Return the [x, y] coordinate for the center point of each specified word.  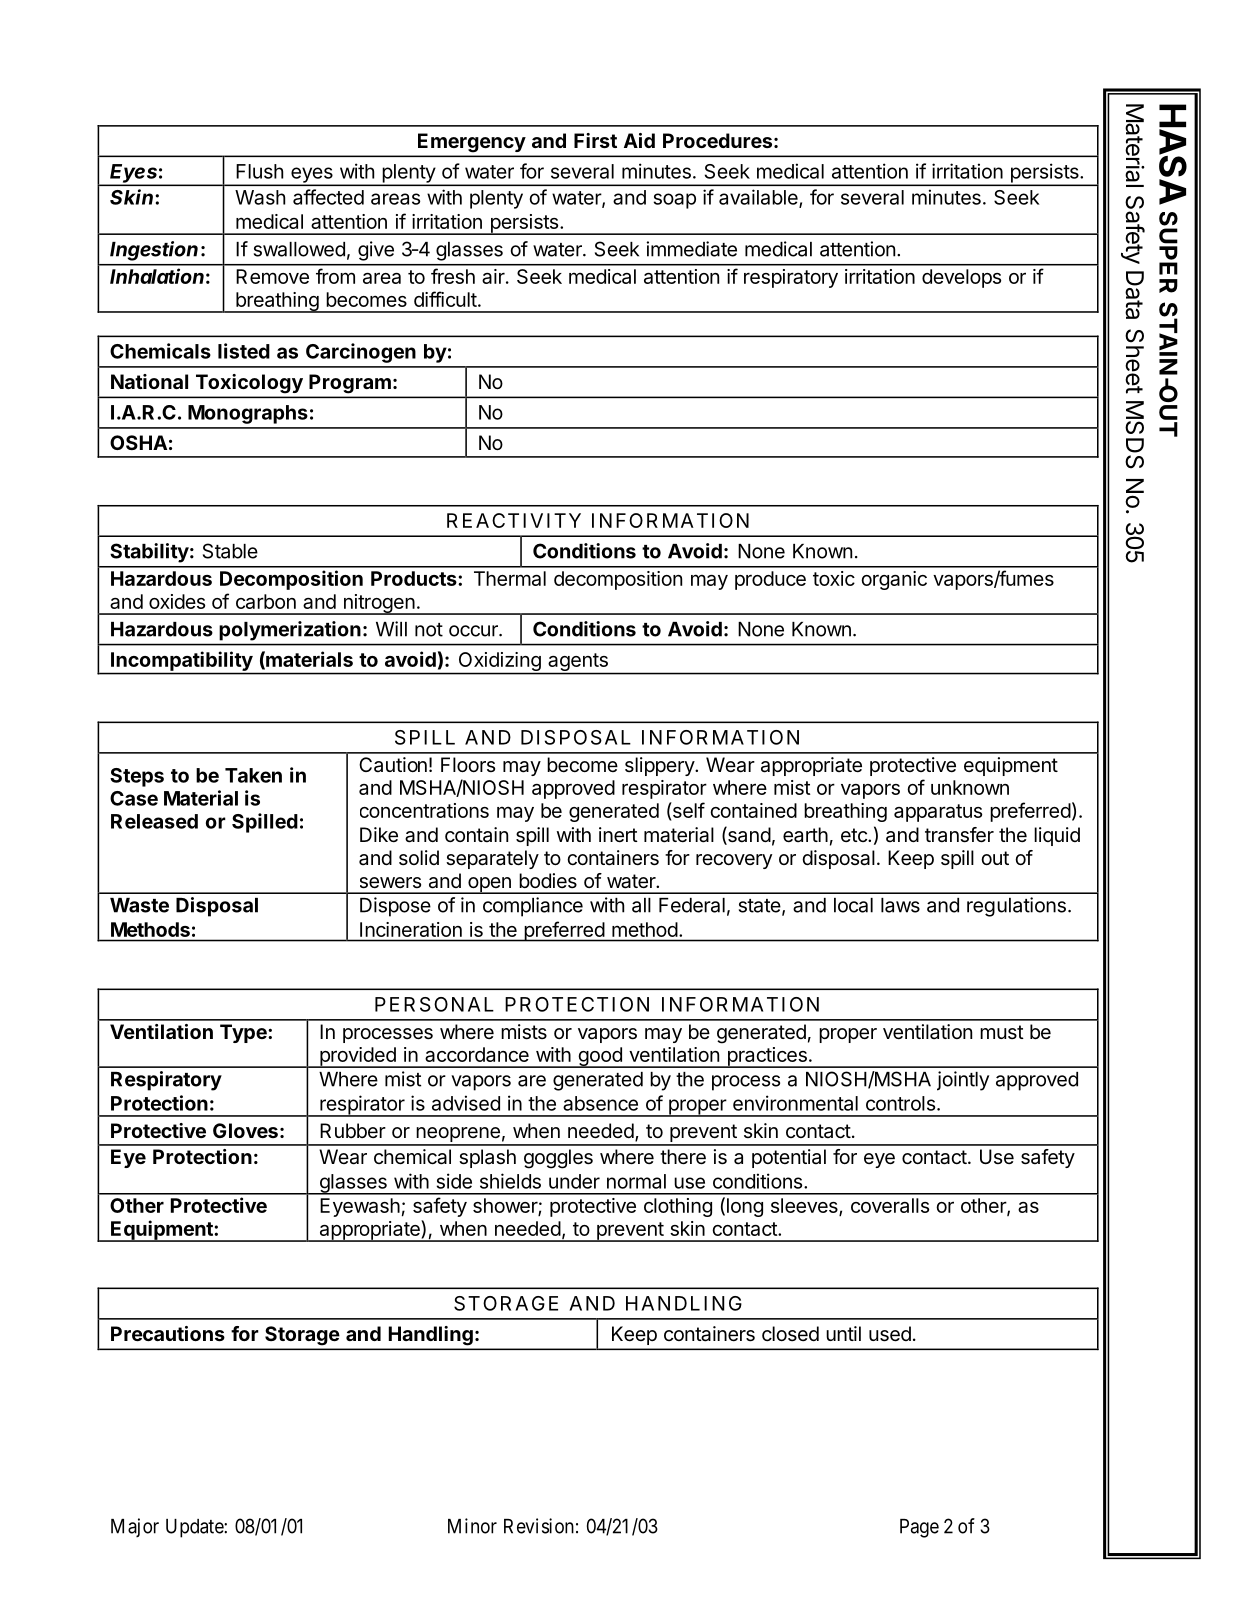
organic [894, 580]
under [574, 1181]
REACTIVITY [514, 520]
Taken [253, 775]
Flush [259, 171]
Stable [230, 551]
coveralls [890, 1205]
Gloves [245, 1130]
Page [919, 1528]
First [595, 140]
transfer [959, 835]
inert [618, 835]
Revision [539, 1526]
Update [195, 1528]
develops [961, 278]
